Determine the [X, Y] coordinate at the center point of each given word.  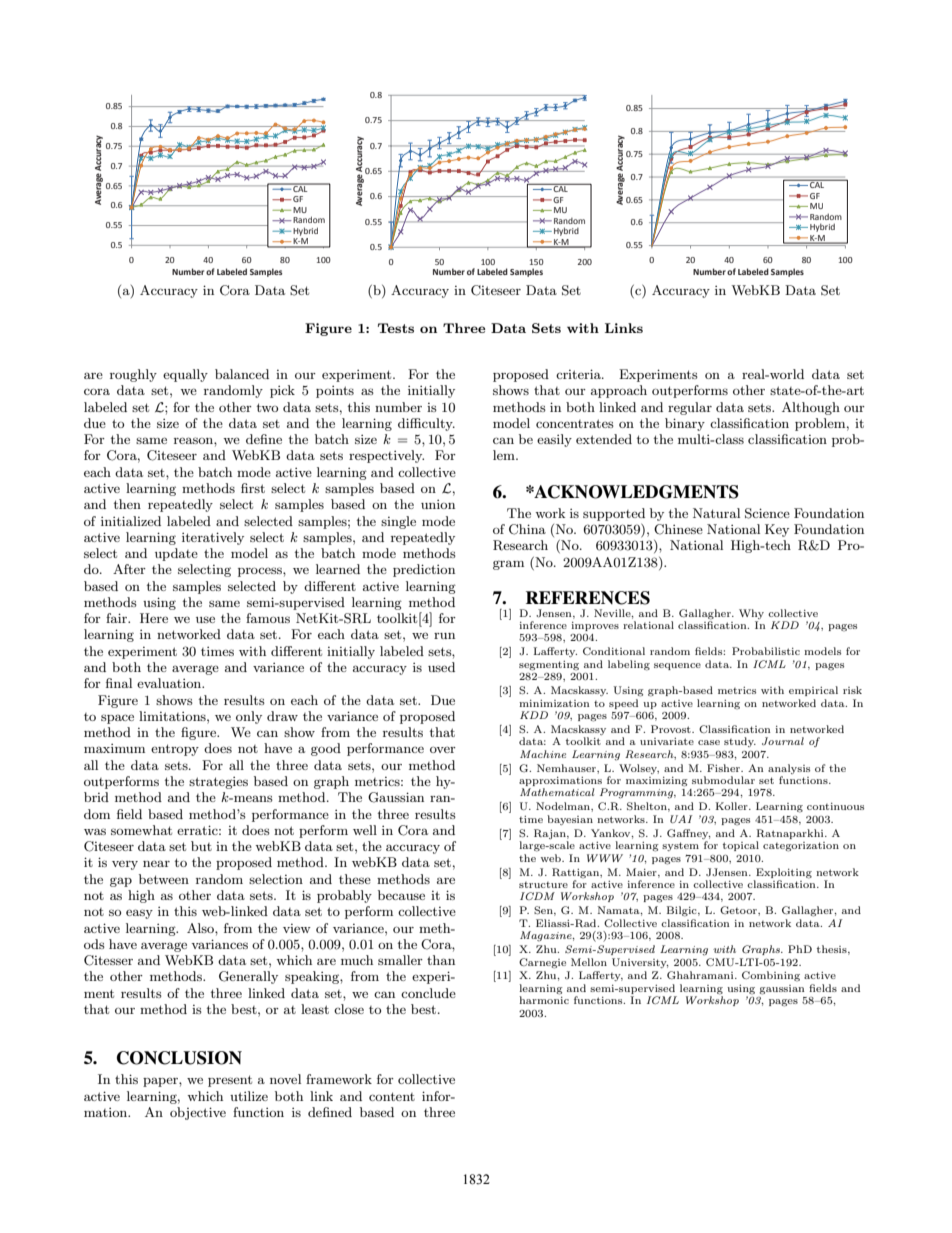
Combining [771, 976]
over [443, 749]
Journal [783, 741]
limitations [173, 716]
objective [198, 1113]
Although [811, 408]
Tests [396, 328]
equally [185, 375]
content [392, 1096]
